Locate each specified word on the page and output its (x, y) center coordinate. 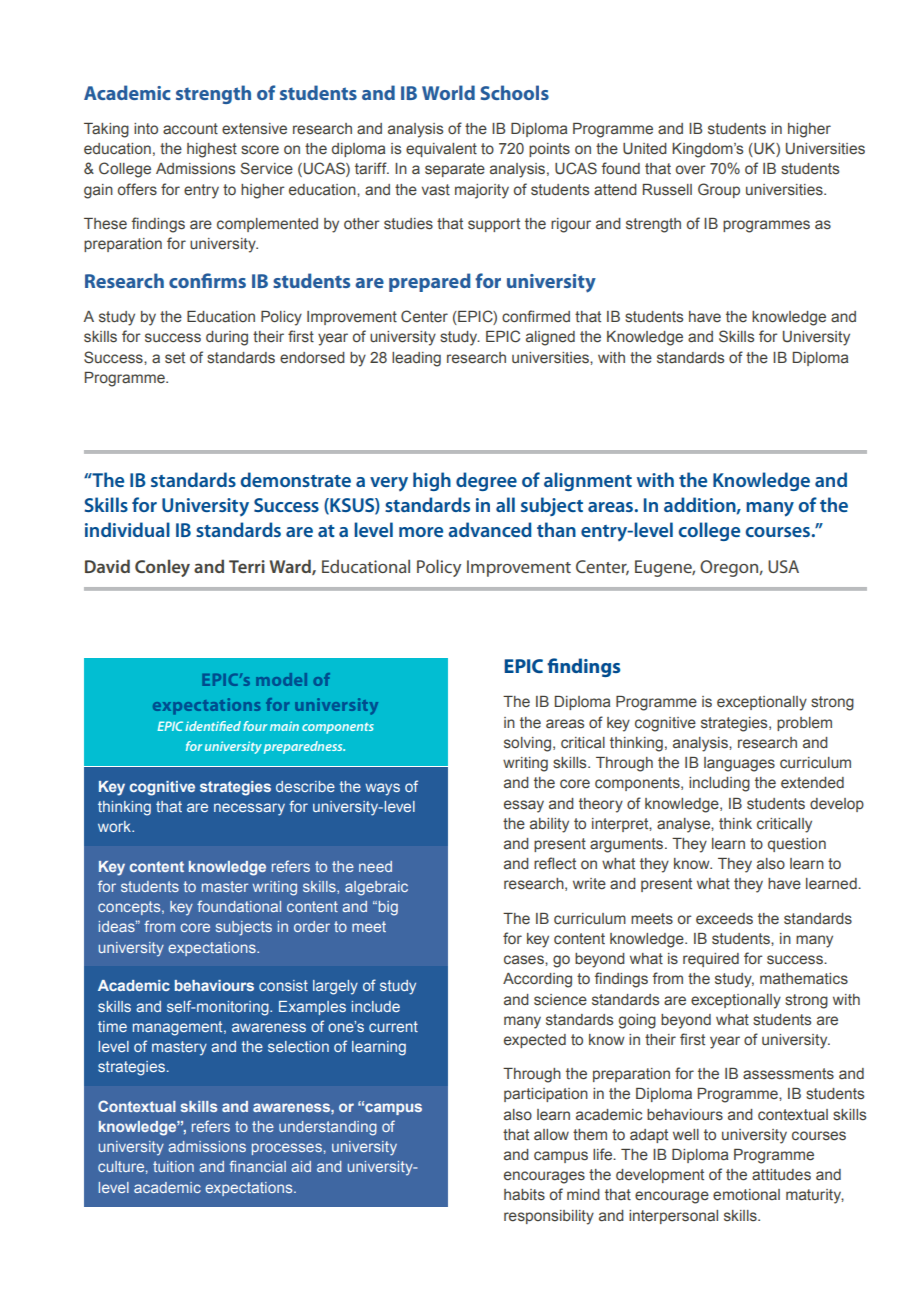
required (711, 960)
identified (213, 726)
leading (416, 359)
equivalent (441, 150)
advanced (490, 529)
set (175, 358)
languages (739, 764)
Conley (162, 568)
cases (525, 960)
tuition (173, 1166)
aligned (550, 338)
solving (529, 744)
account (190, 129)
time (112, 1026)
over (691, 170)
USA (783, 566)
